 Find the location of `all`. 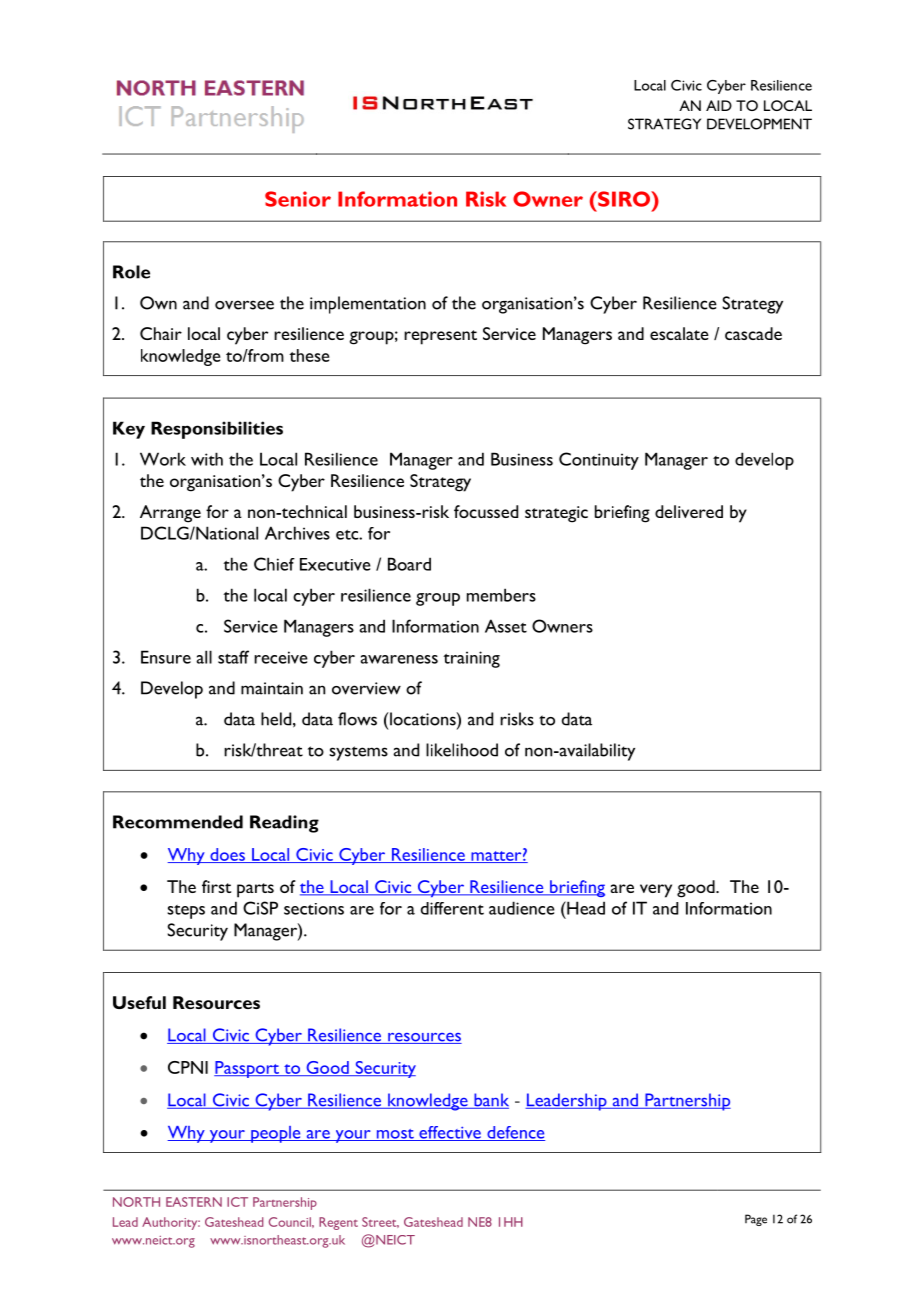

all is located at coordinates (204, 657).
